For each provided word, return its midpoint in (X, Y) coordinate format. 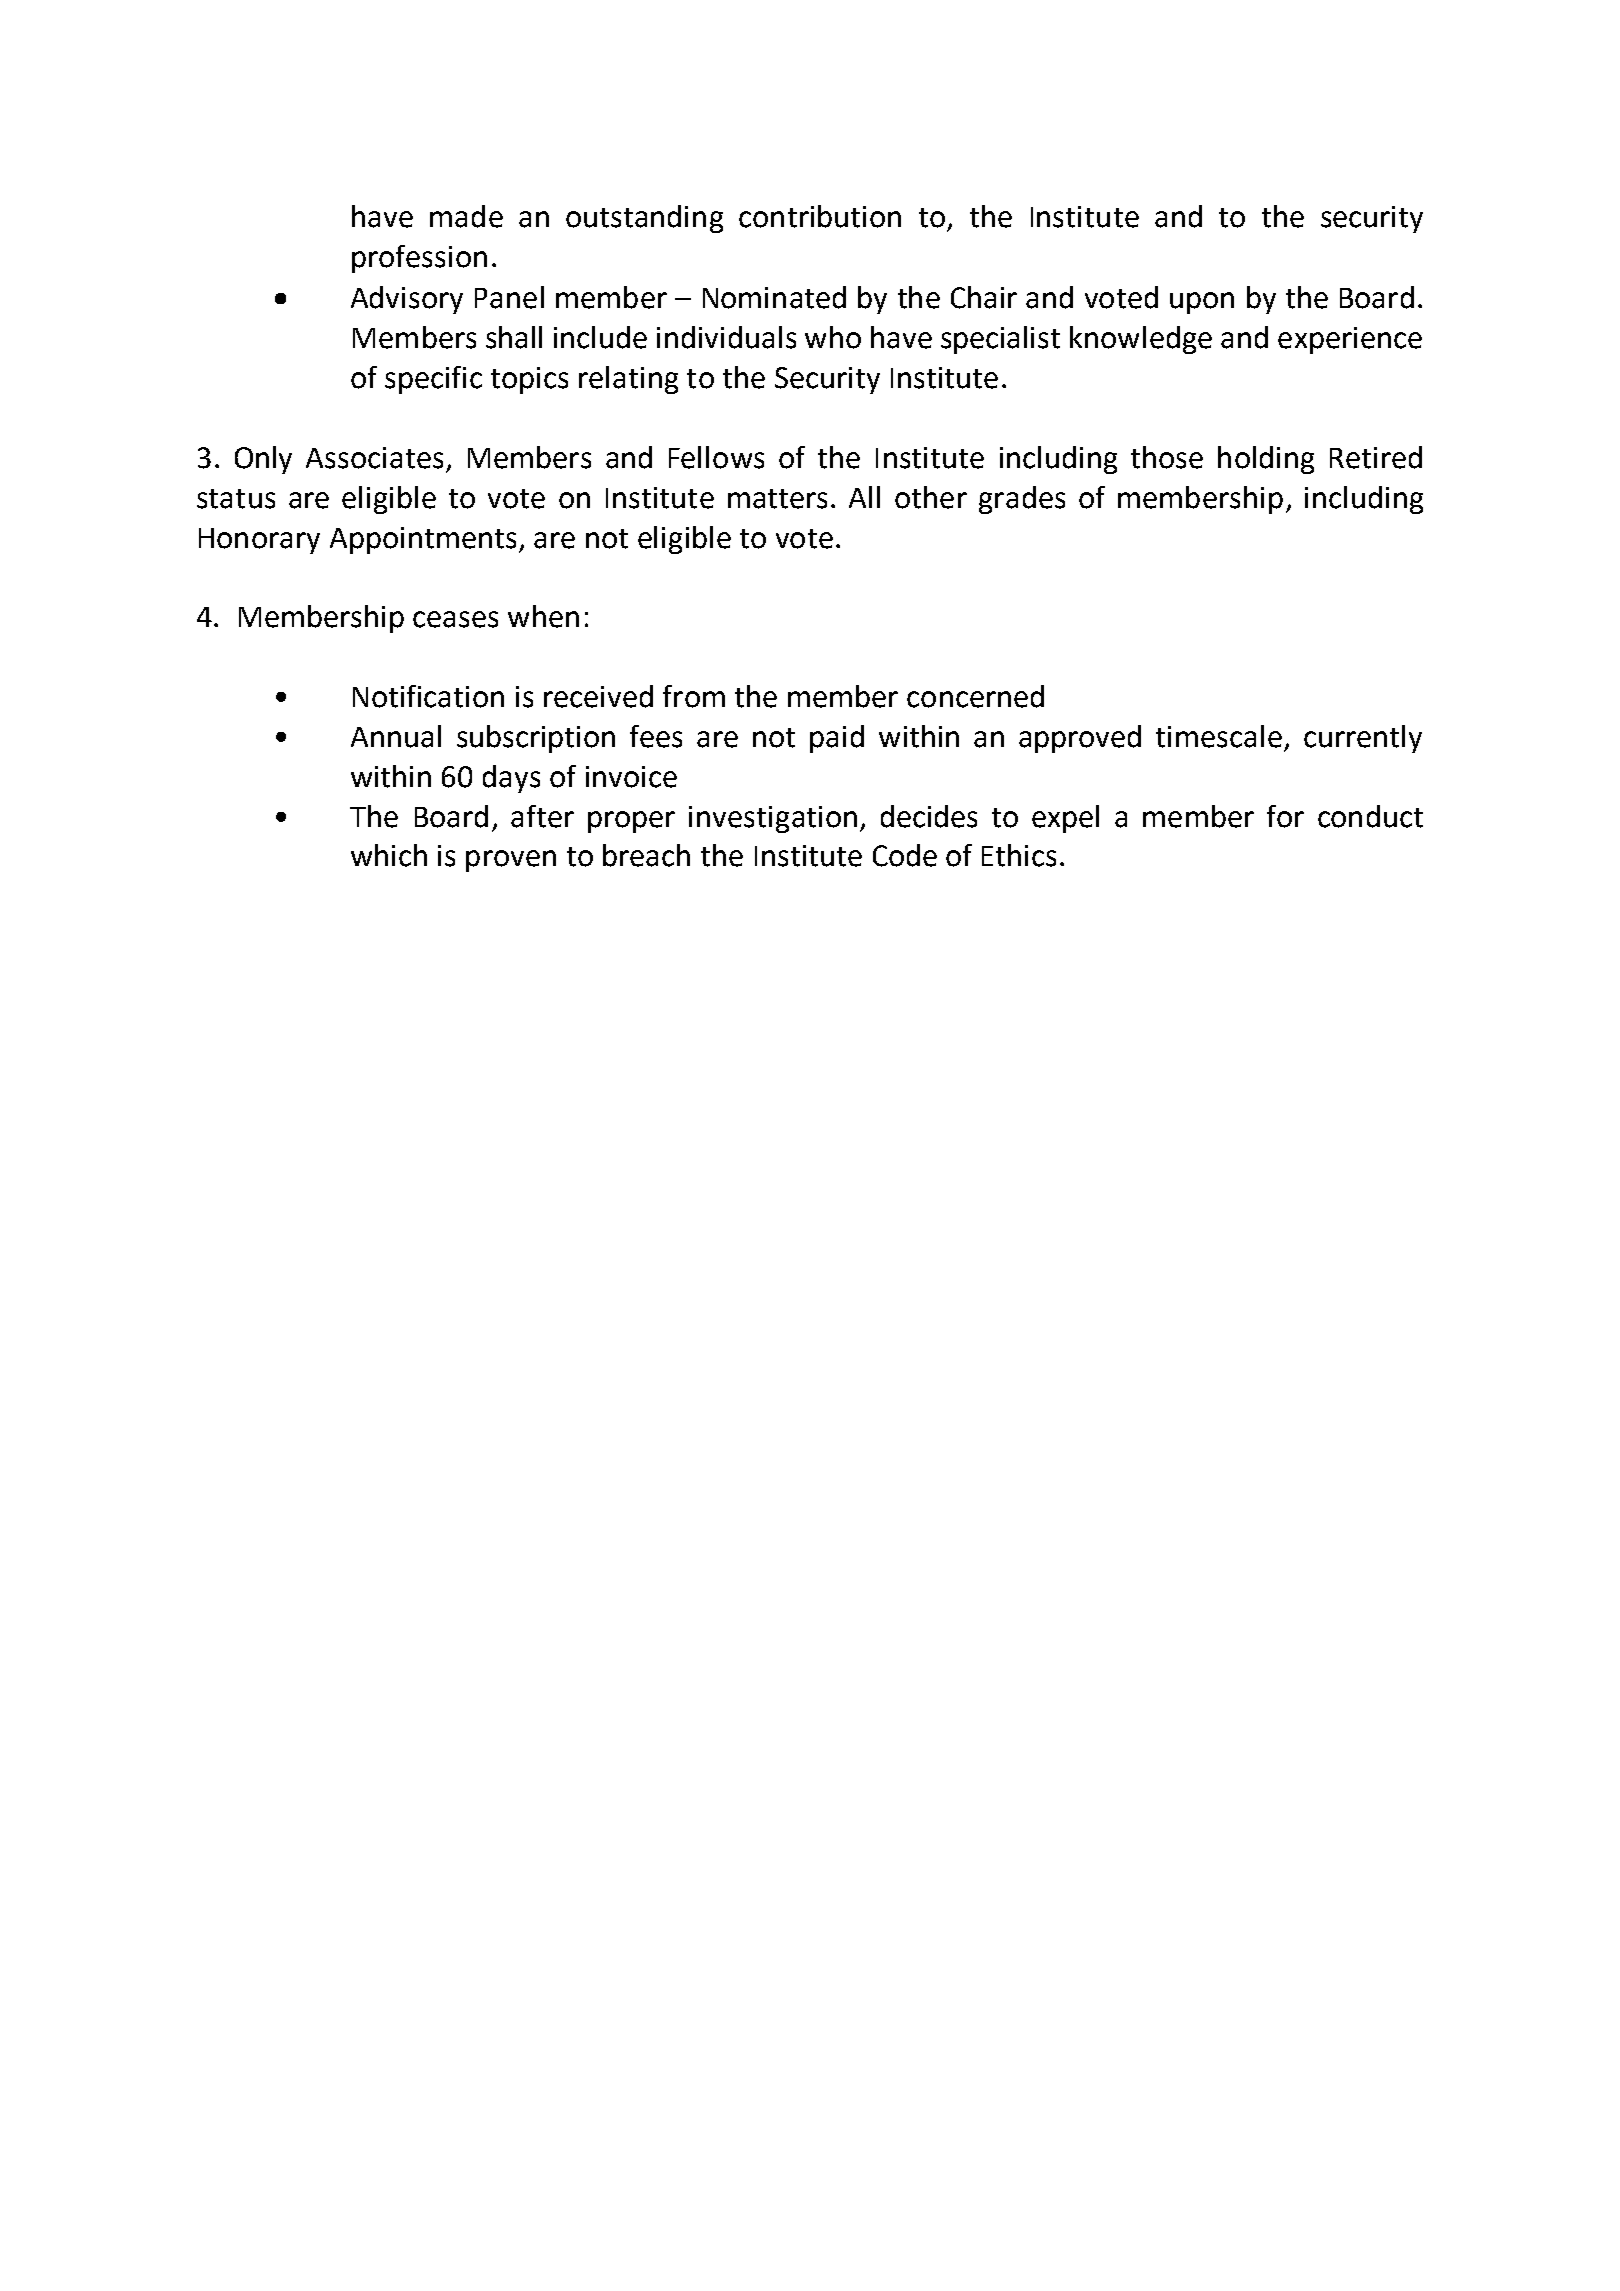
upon (1202, 303)
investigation (773, 819)
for (1285, 816)
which (389, 855)
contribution (820, 216)
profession (419, 259)
